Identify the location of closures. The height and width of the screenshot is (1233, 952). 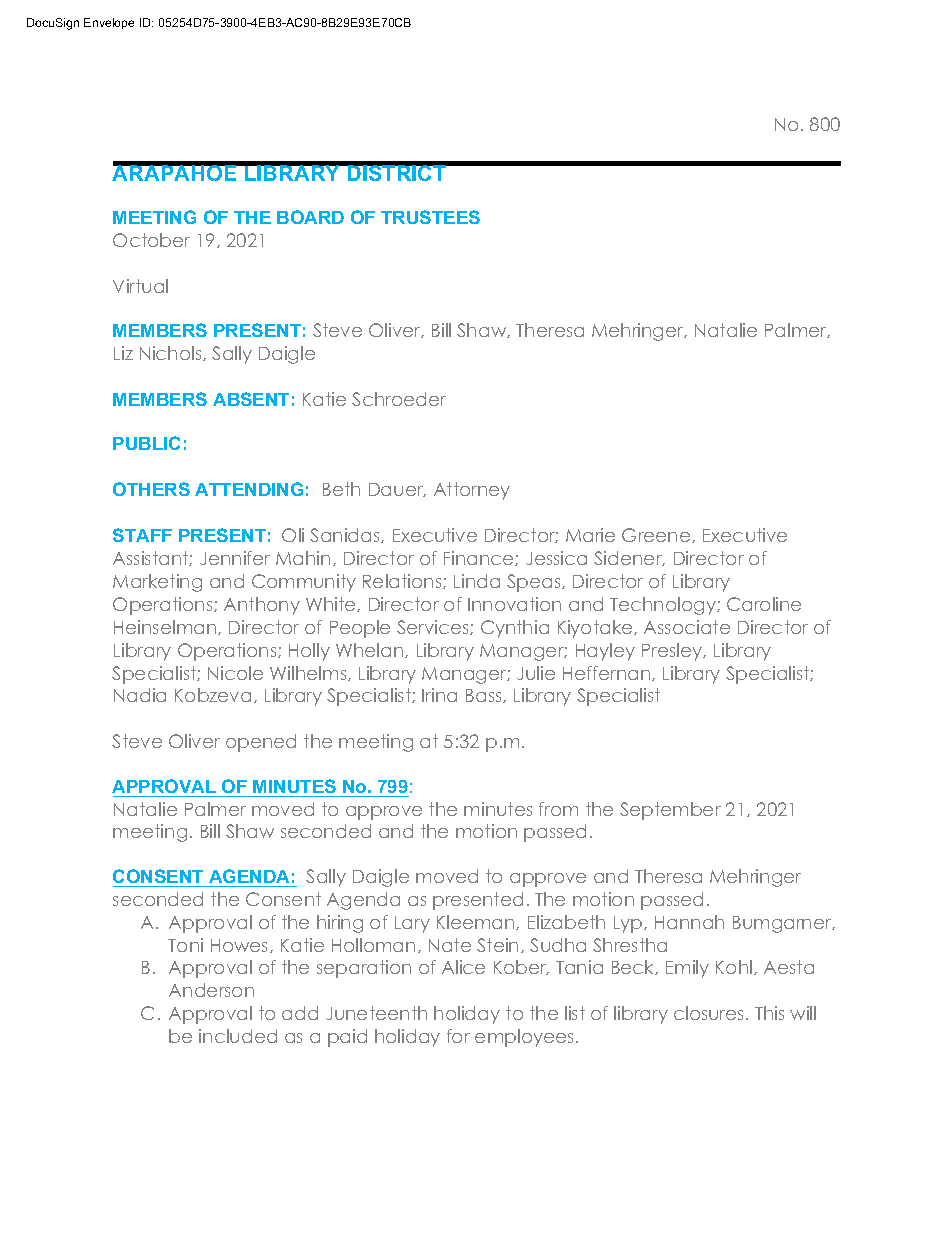
(708, 1013).
